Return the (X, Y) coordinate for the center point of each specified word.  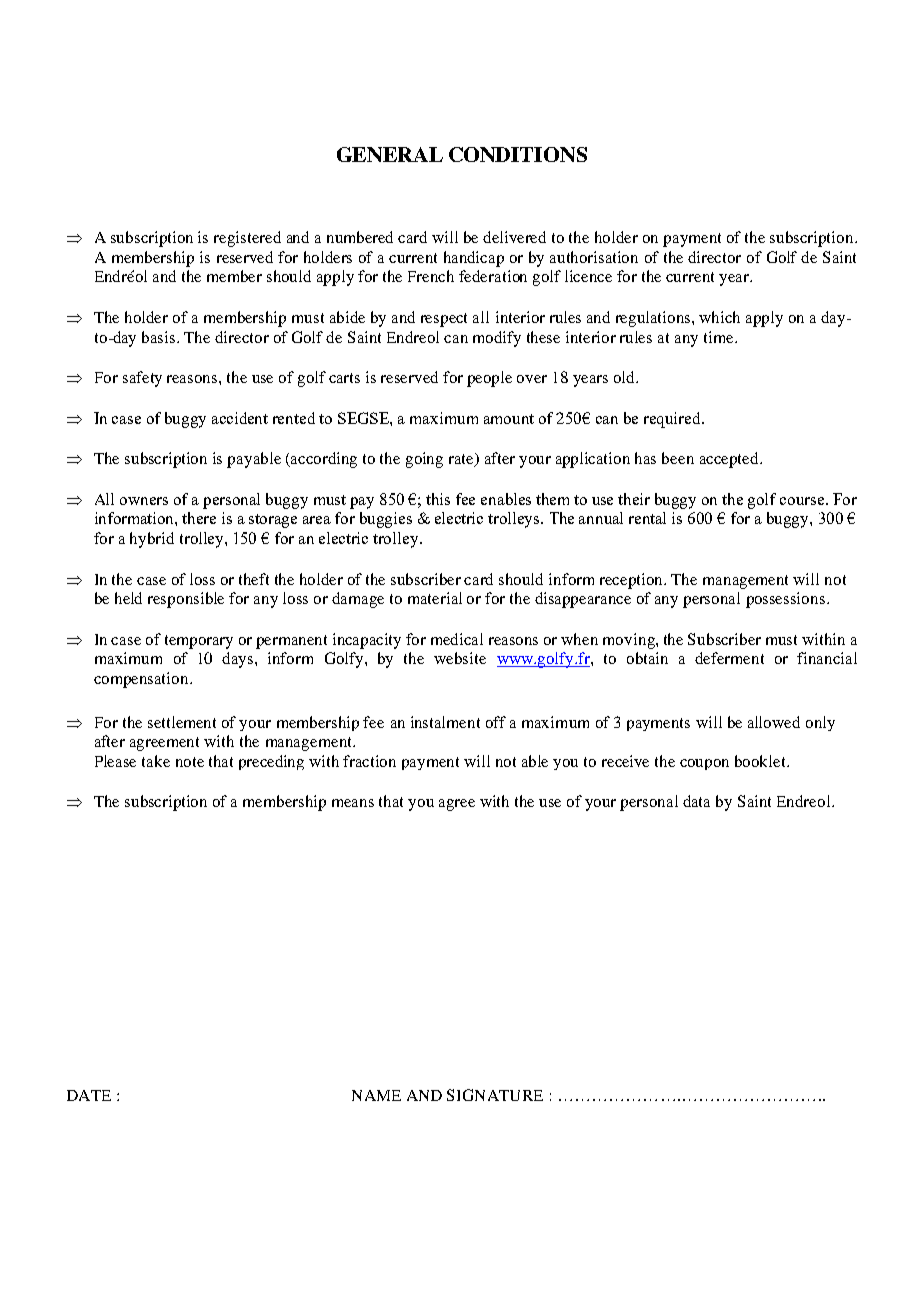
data (696, 801)
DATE (89, 1095)
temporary (199, 642)
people (489, 379)
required (673, 420)
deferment (729, 658)
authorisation (594, 257)
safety (142, 379)
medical (457, 639)
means (353, 803)
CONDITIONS (518, 154)
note (190, 762)
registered (247, 239)
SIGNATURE (495, 1095)
